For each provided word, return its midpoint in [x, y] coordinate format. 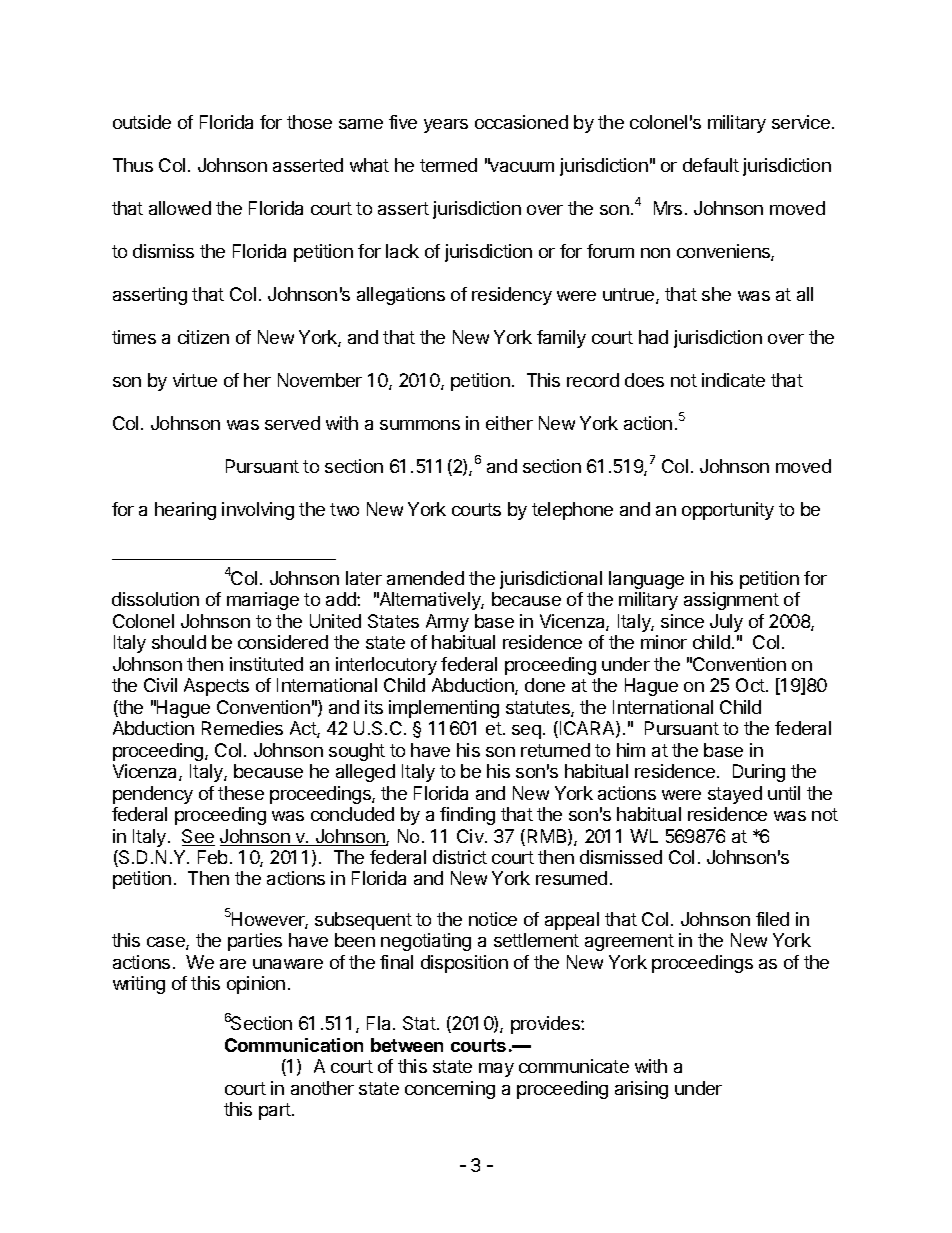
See [198, 837]
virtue [195, 380]
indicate [733, 380]
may [496, 1070]
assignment [731, 601]
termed [448, 165]
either [509, 423]
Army [447, 623]
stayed [735, 795]
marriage [263, 601]
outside [142, 122]
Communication [294, 1045]
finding [467, 816]
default [711, 165]
